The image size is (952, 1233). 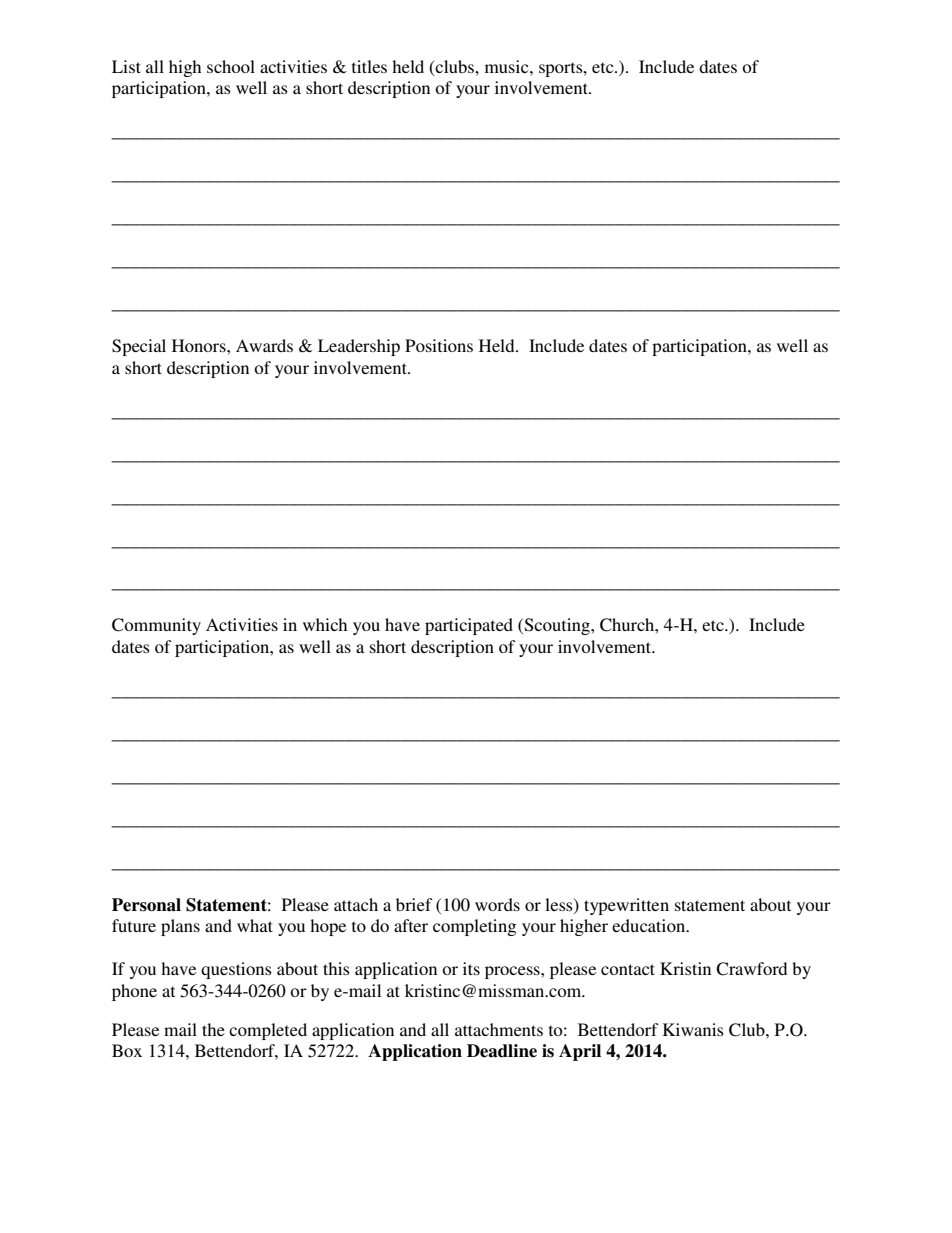 I want to click on titles, so click(x=369, y=66).
